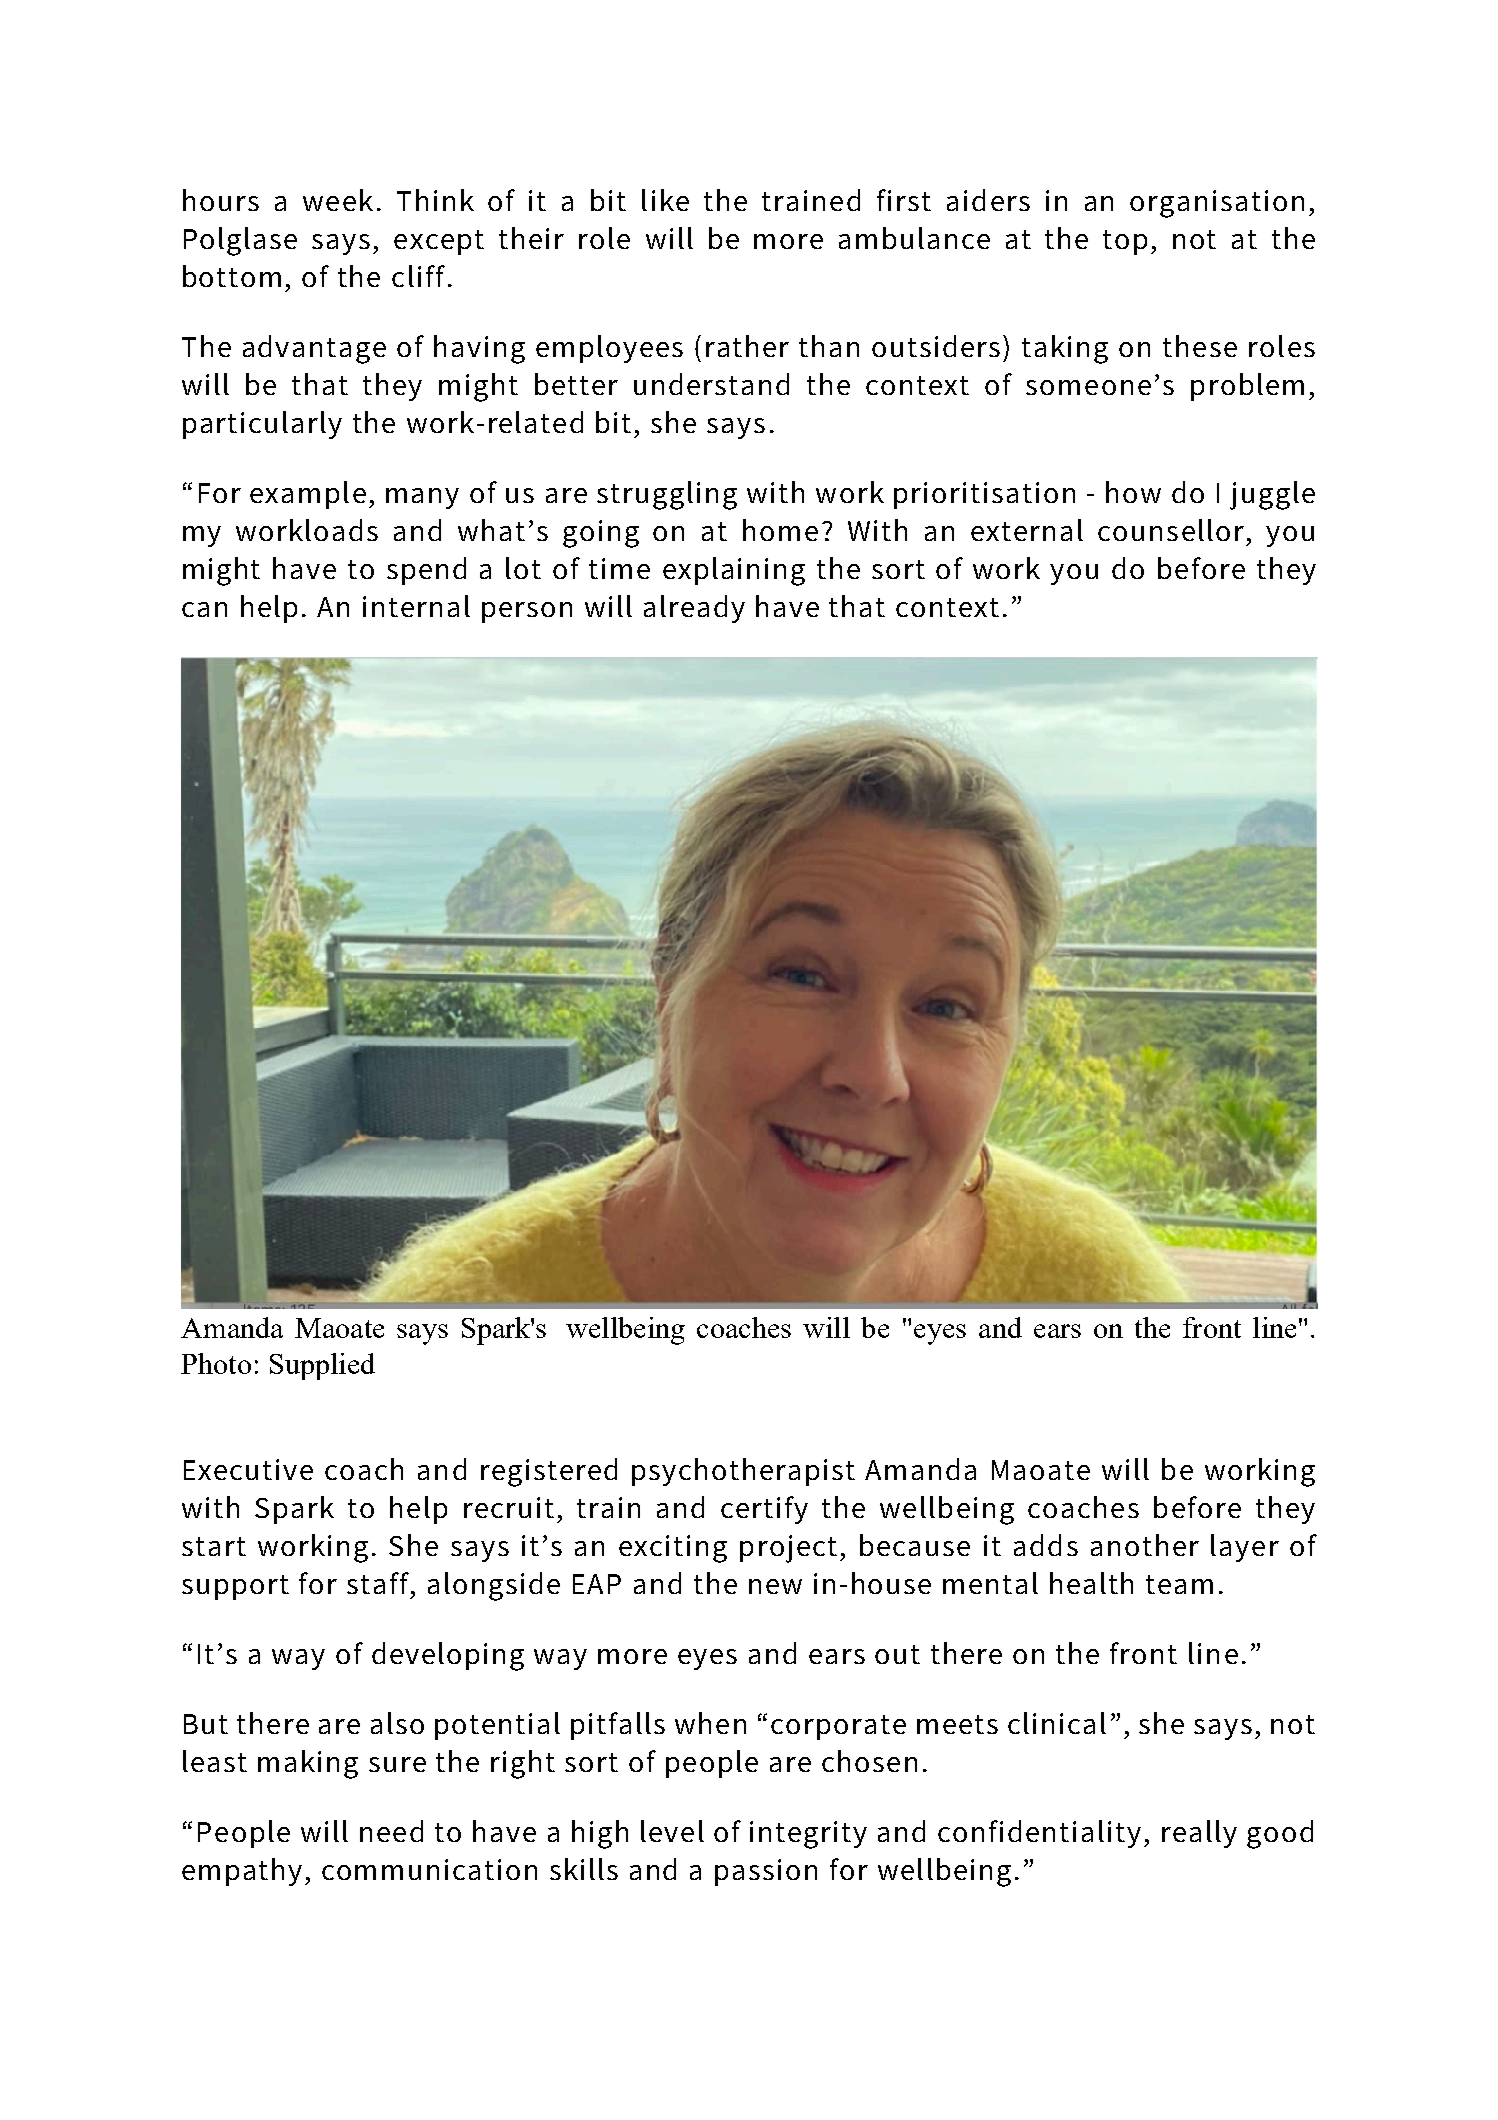 The height and width of the document is (2120, 1498). Describe the element at coordinates (1125, 242) in the document. I see `top` at that location.
